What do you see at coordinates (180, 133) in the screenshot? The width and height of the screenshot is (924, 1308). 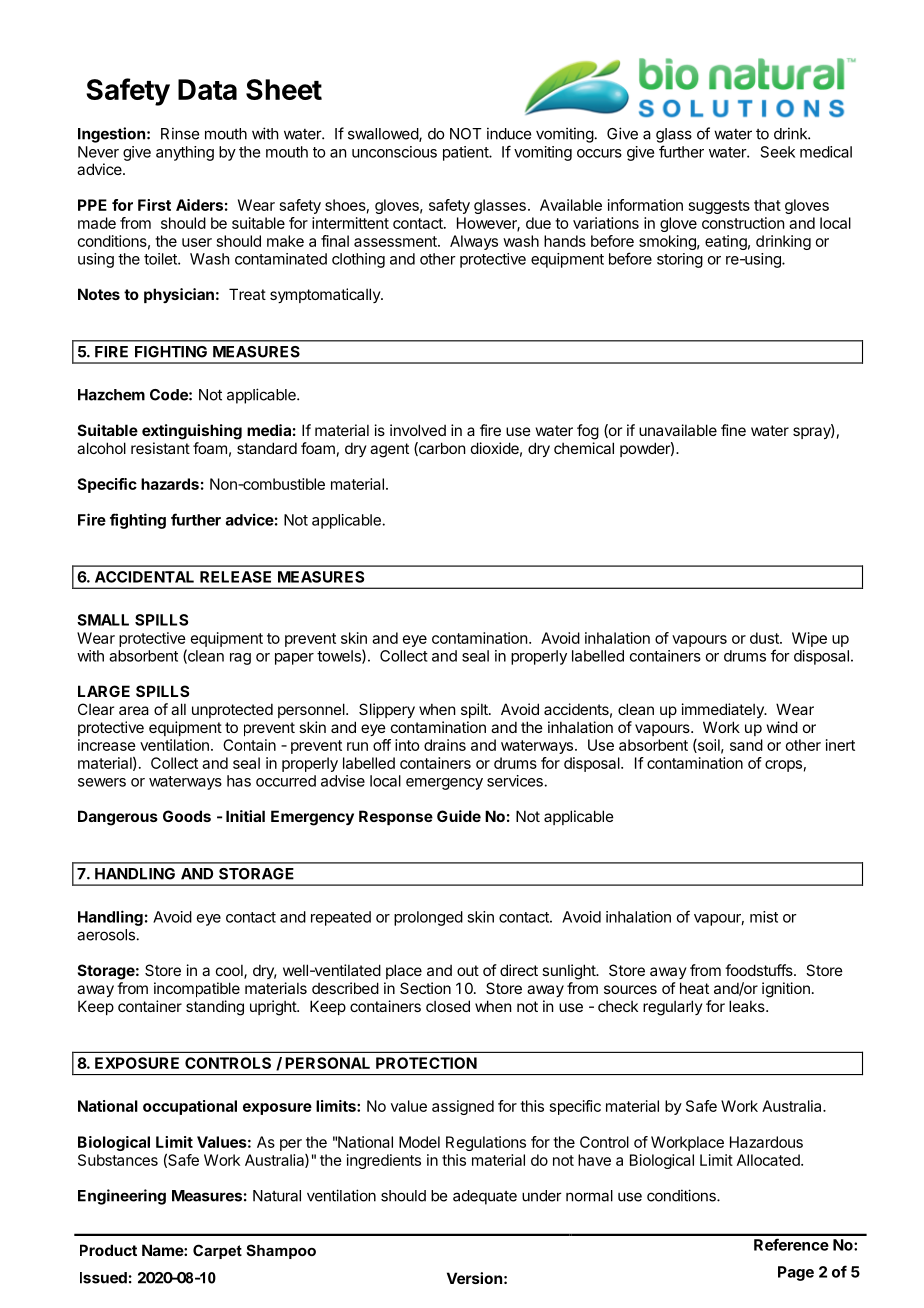 I see `Rinse` at bounding box center [180, 133].
